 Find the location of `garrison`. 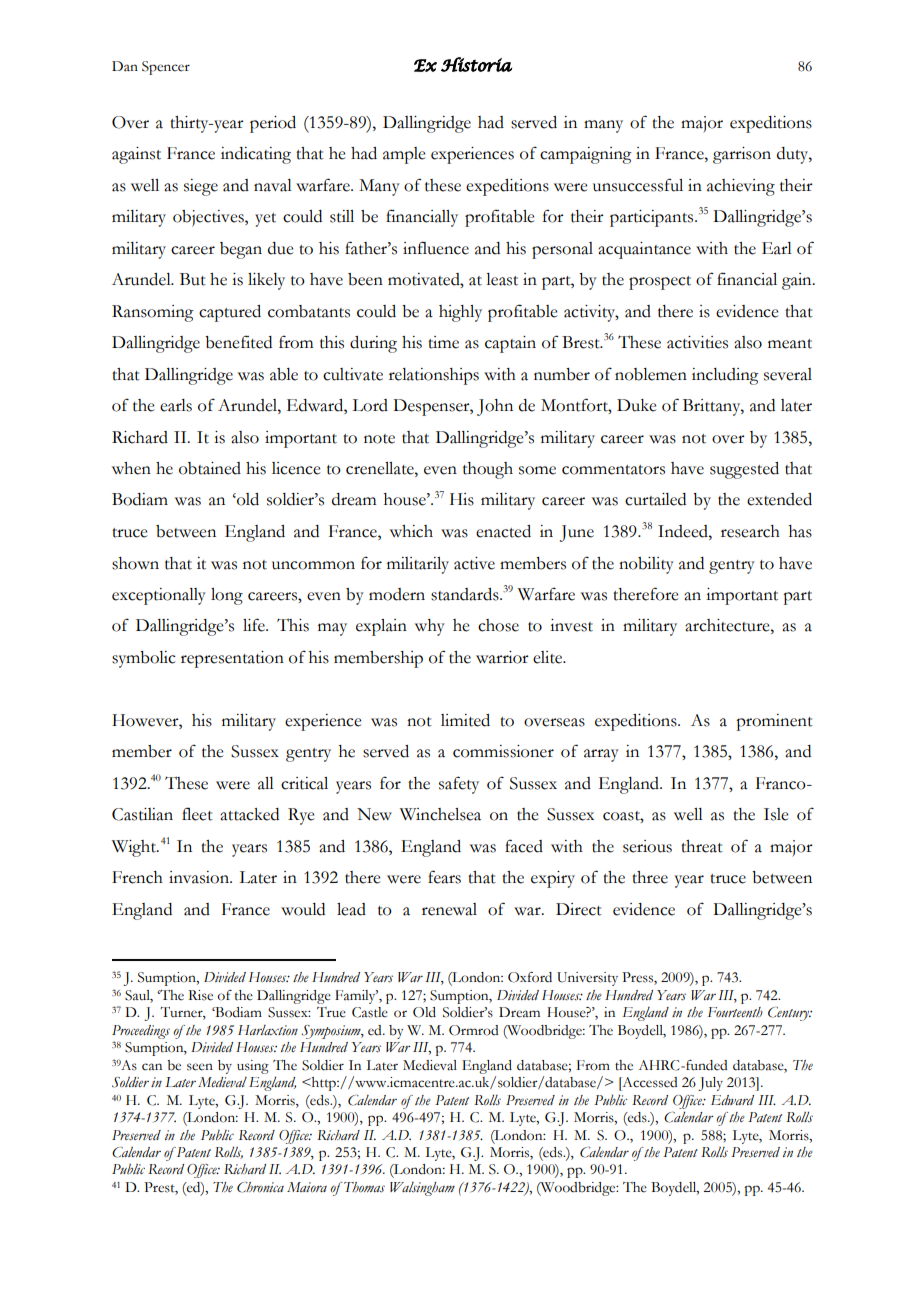

garrison is located at coordinates (742, 155).
